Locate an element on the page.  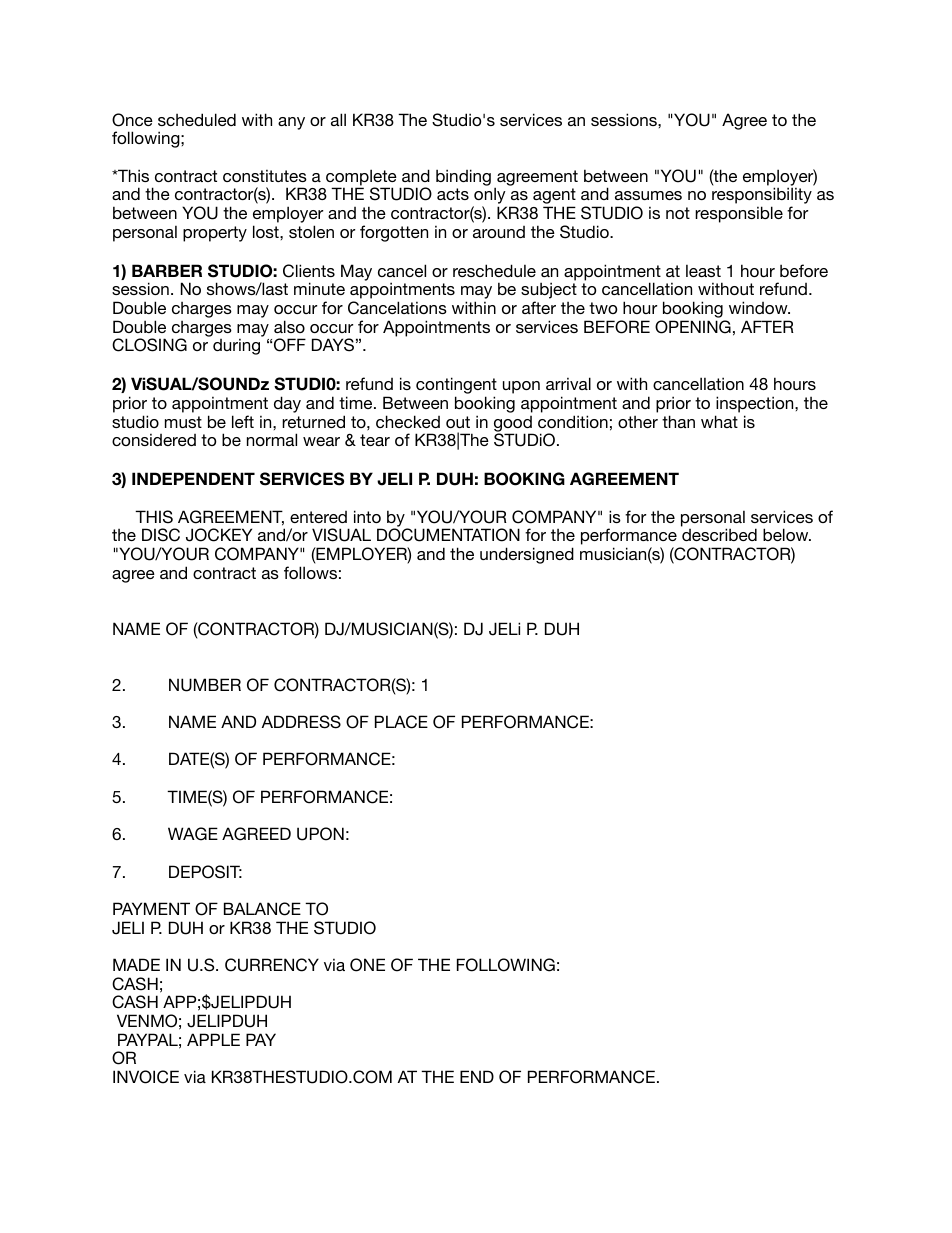
APPLE is located at coordinates (213, 1039).
